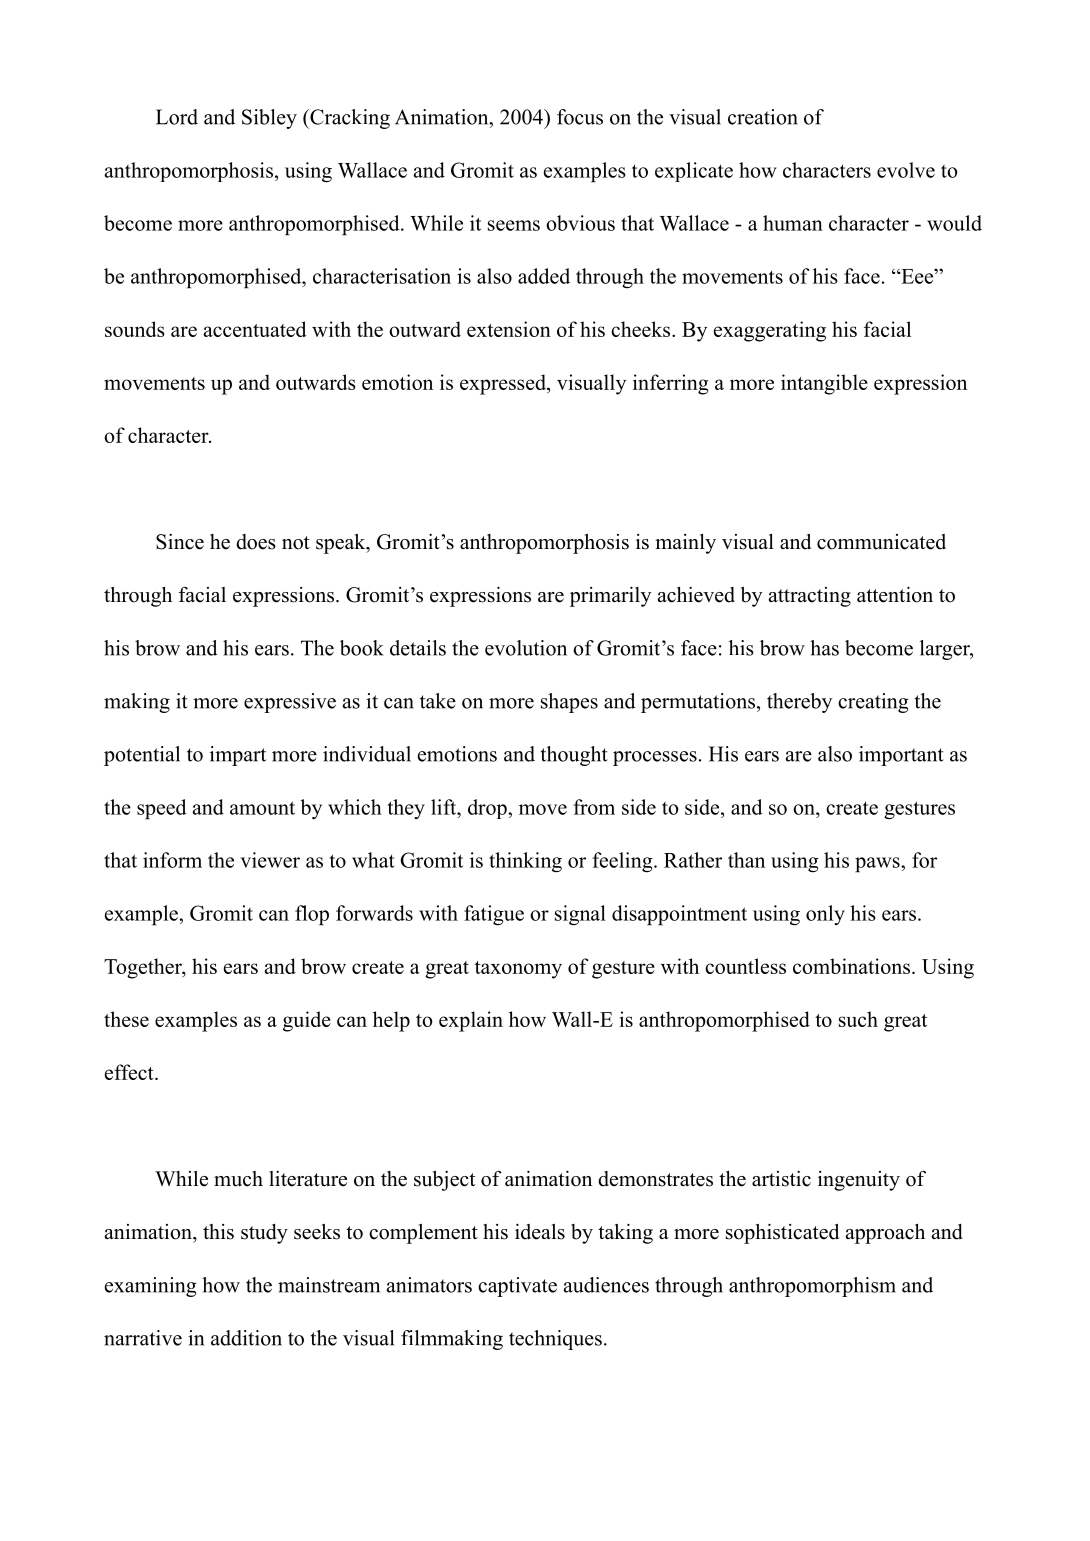 The image size is (1090, 1541). Describe the element at coordinates (518, 970) in the screenshot. I see `taxonomy` at that location.
